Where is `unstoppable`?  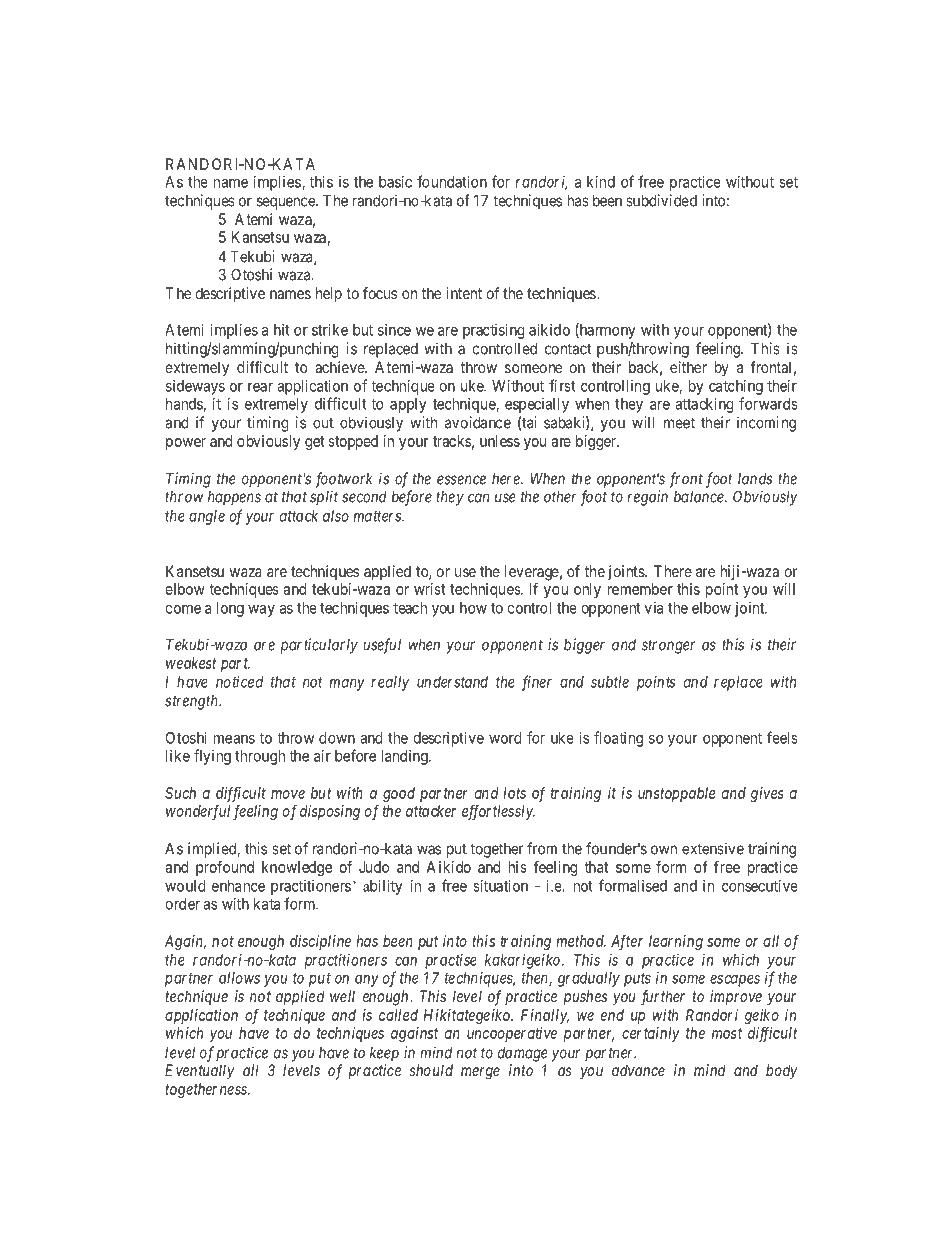 unstoppable is located at coordinates (676, 794).
